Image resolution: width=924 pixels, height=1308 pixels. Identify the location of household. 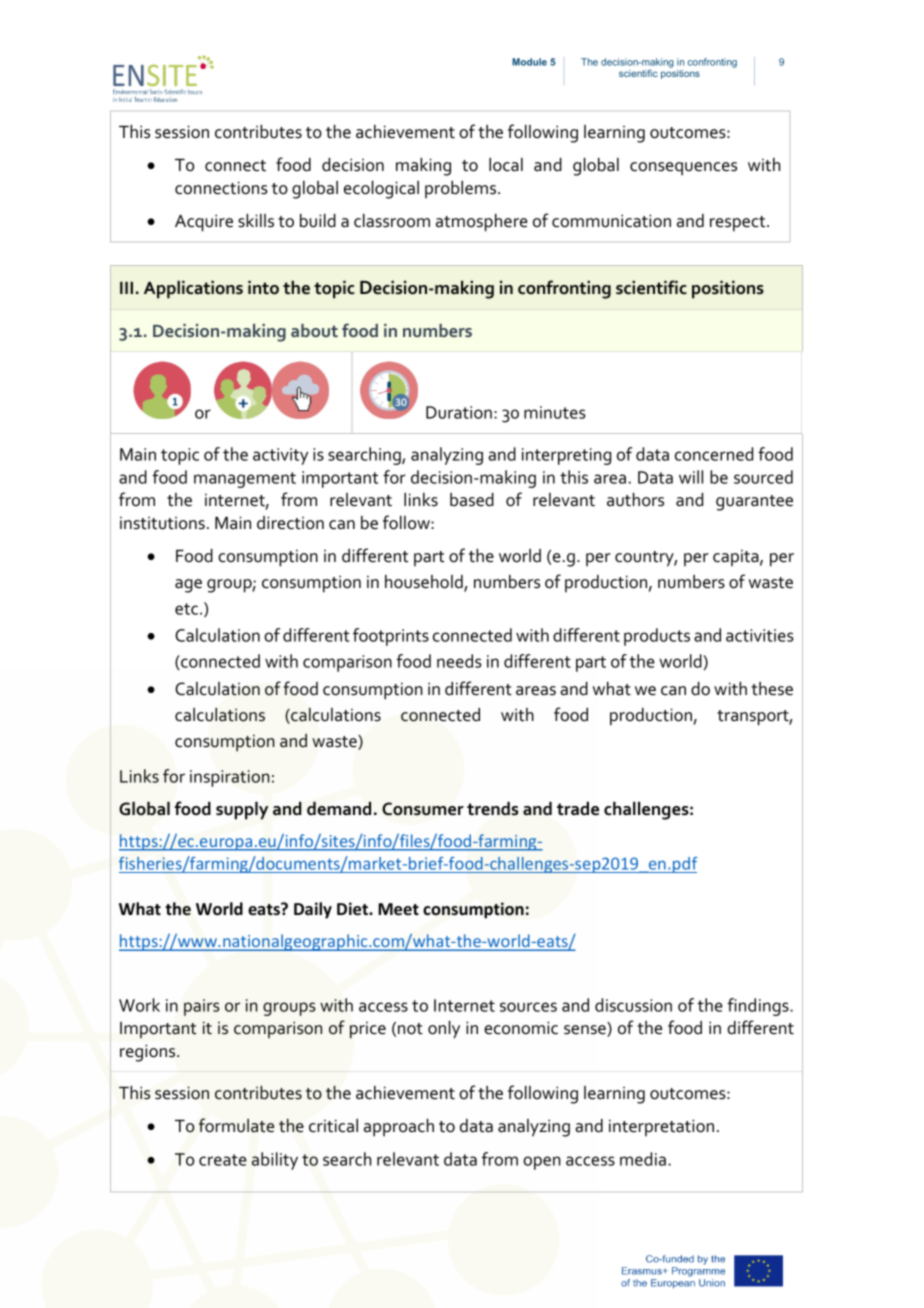
(425, 583).
